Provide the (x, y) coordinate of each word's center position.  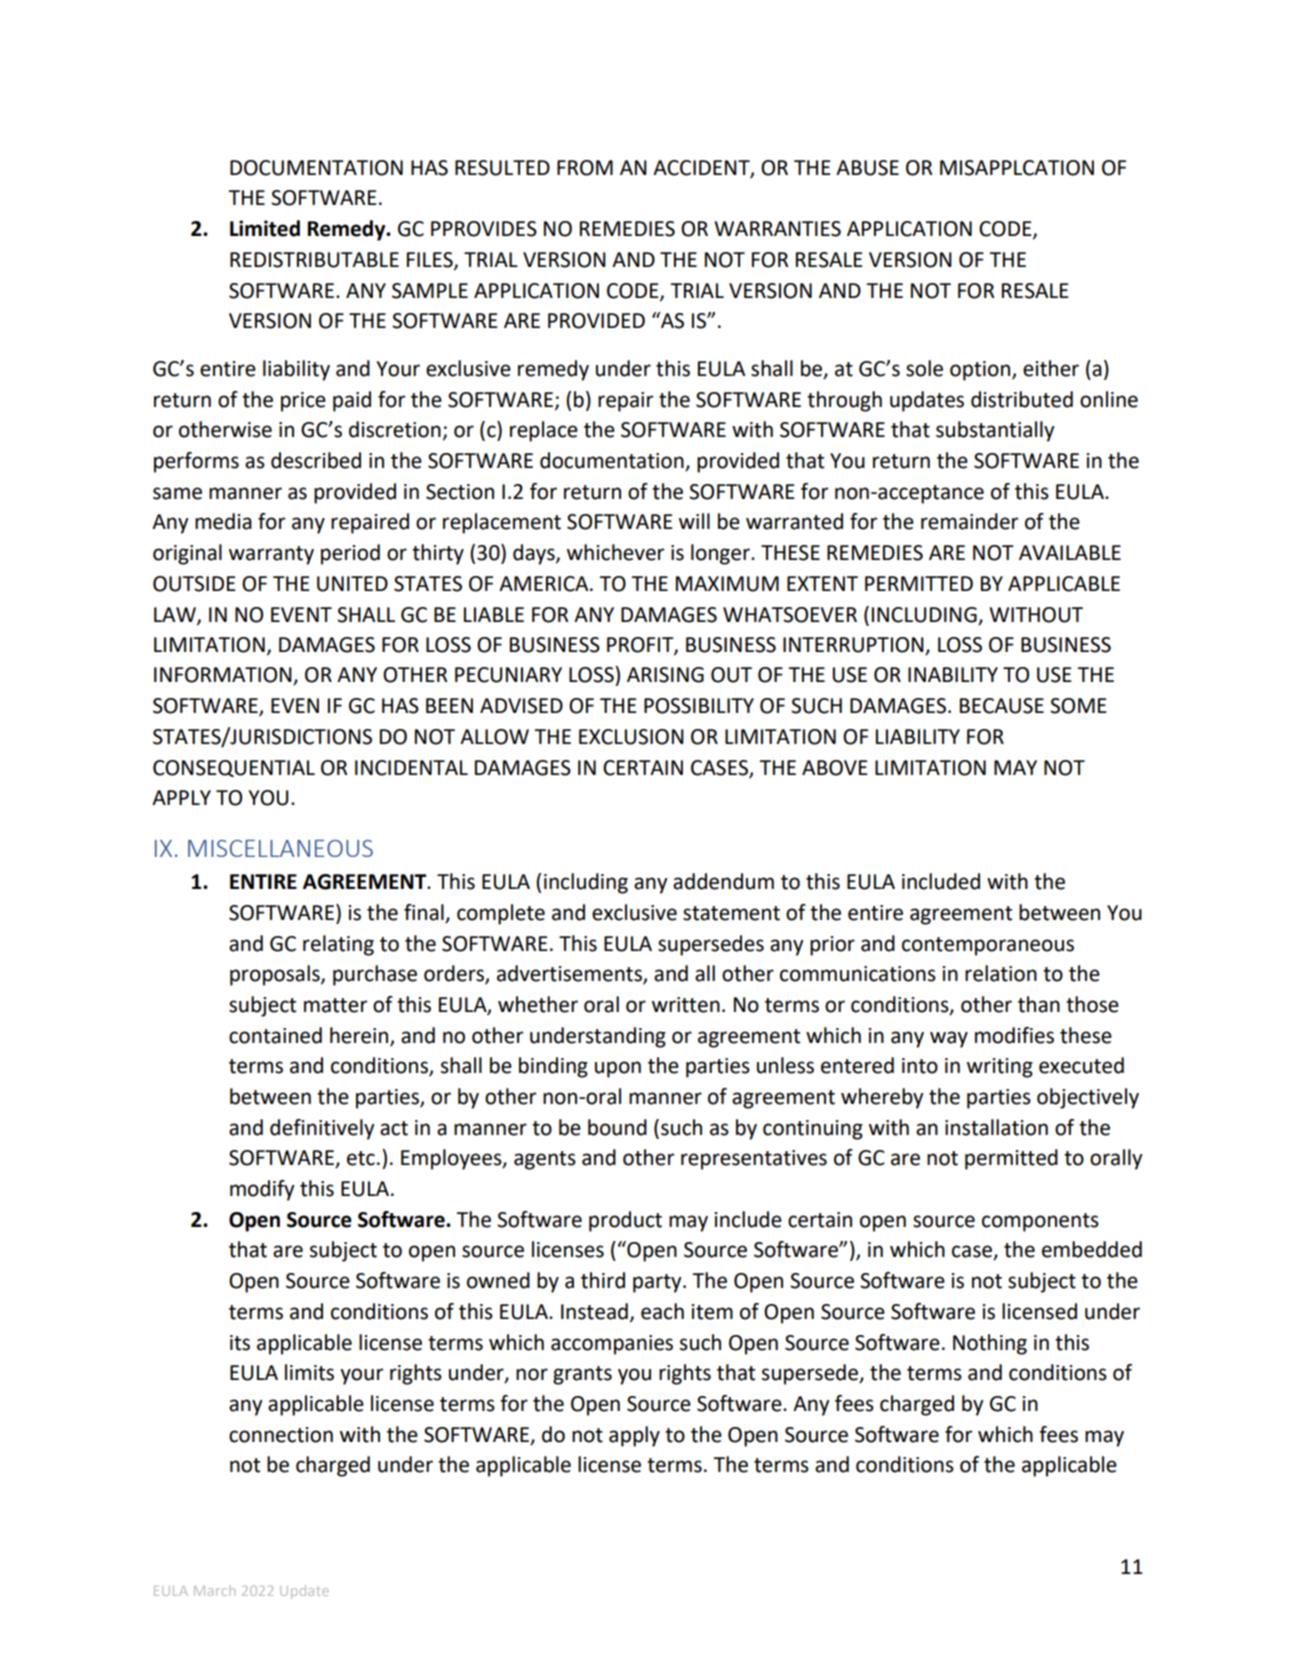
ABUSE (867, 168)
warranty (271, 555)
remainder (969, 521)
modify (262, 1190)
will (694, 521)
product (625, 1221)
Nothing (990, 1344)
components (1040, 1222)
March (214, 1591)
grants (582, 1375)
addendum (723, 881)
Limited (265, 228)
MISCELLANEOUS (280, 848)
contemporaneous (988, 946)
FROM (585, 168)
